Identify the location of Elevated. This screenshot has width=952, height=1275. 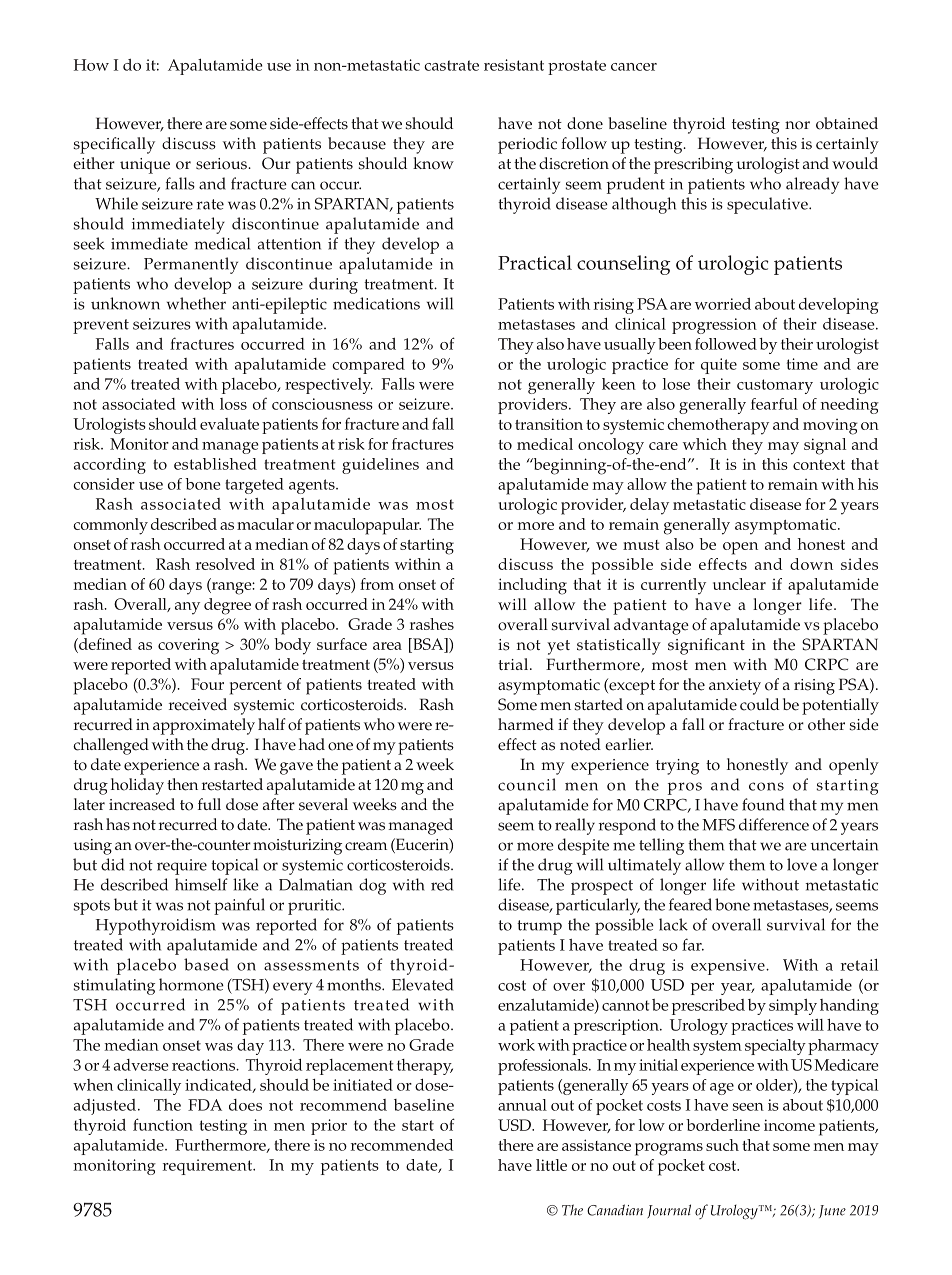
(422, 984).
